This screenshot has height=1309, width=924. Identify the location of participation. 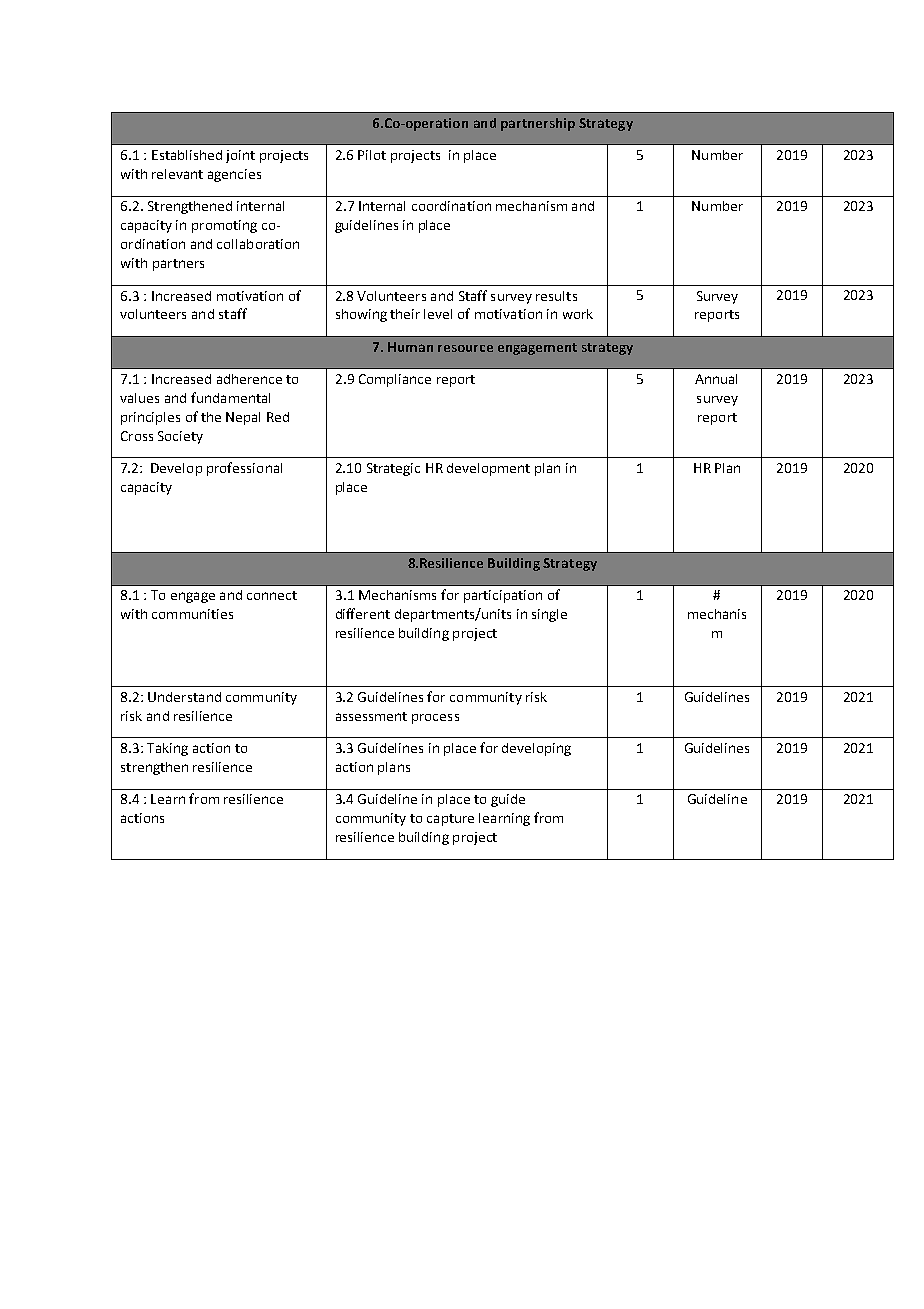
(503, 596).
